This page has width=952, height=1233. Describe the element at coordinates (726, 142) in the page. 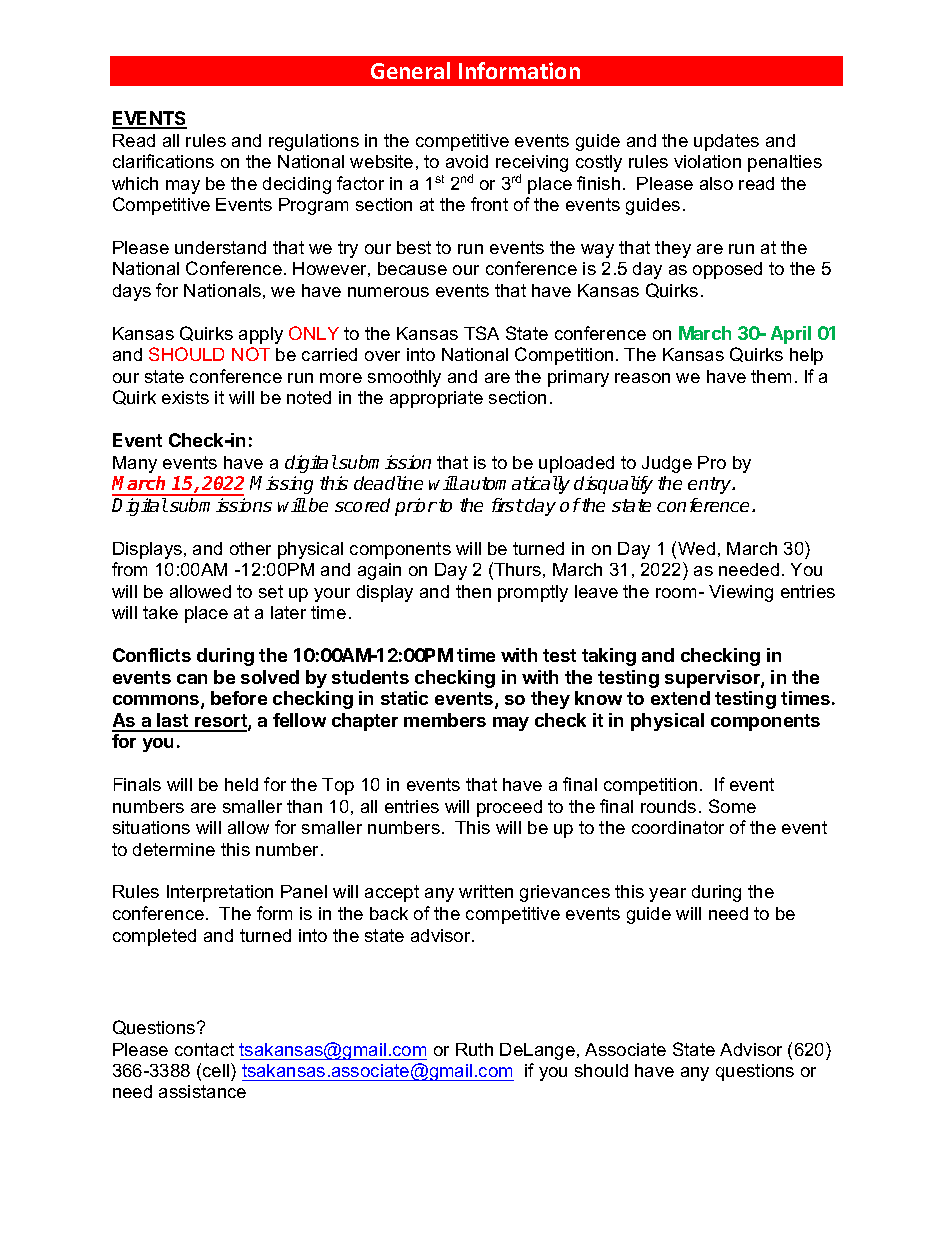

I see `updates` at that location.
